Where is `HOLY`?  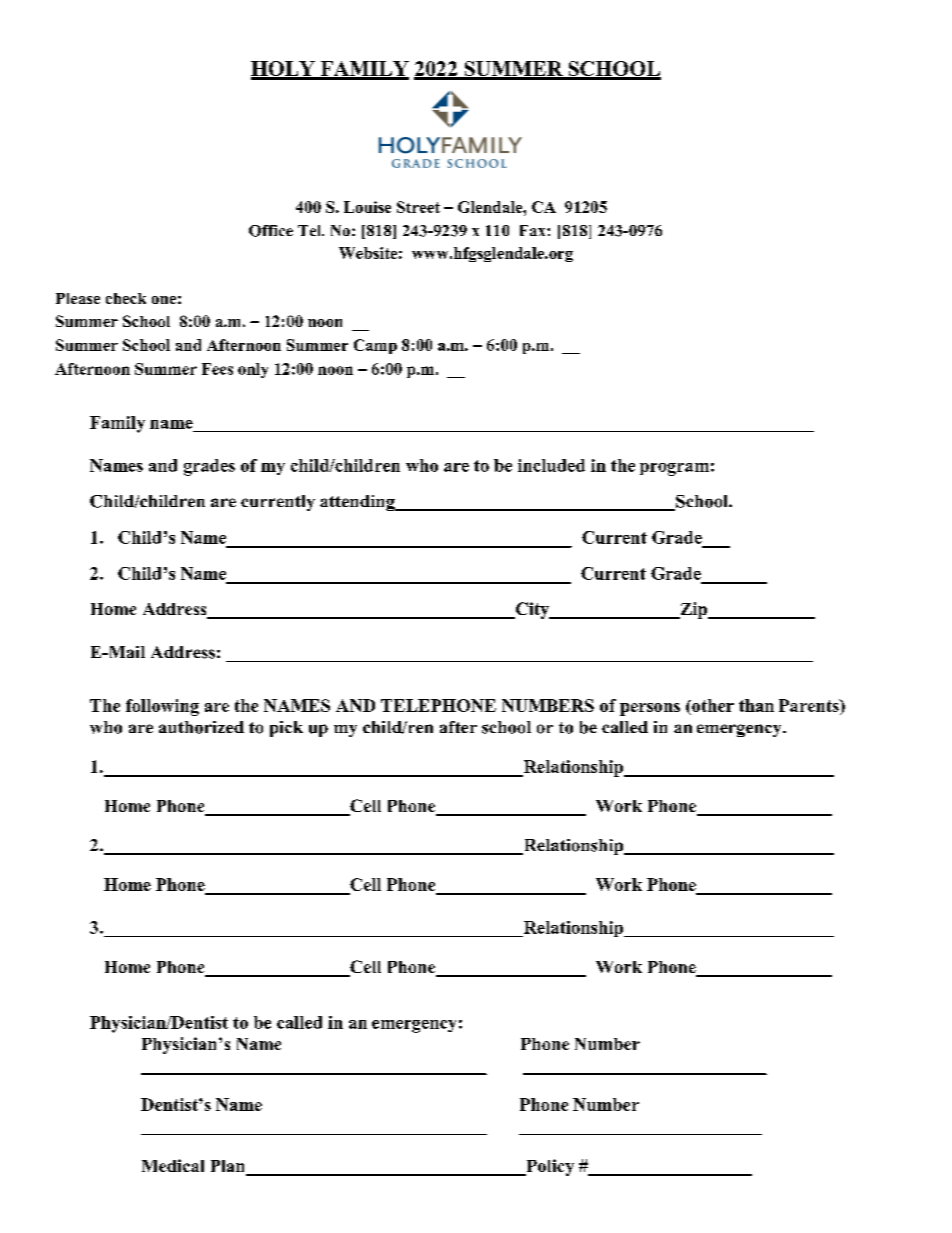
HOLY is located at coordinates (284, 70).
